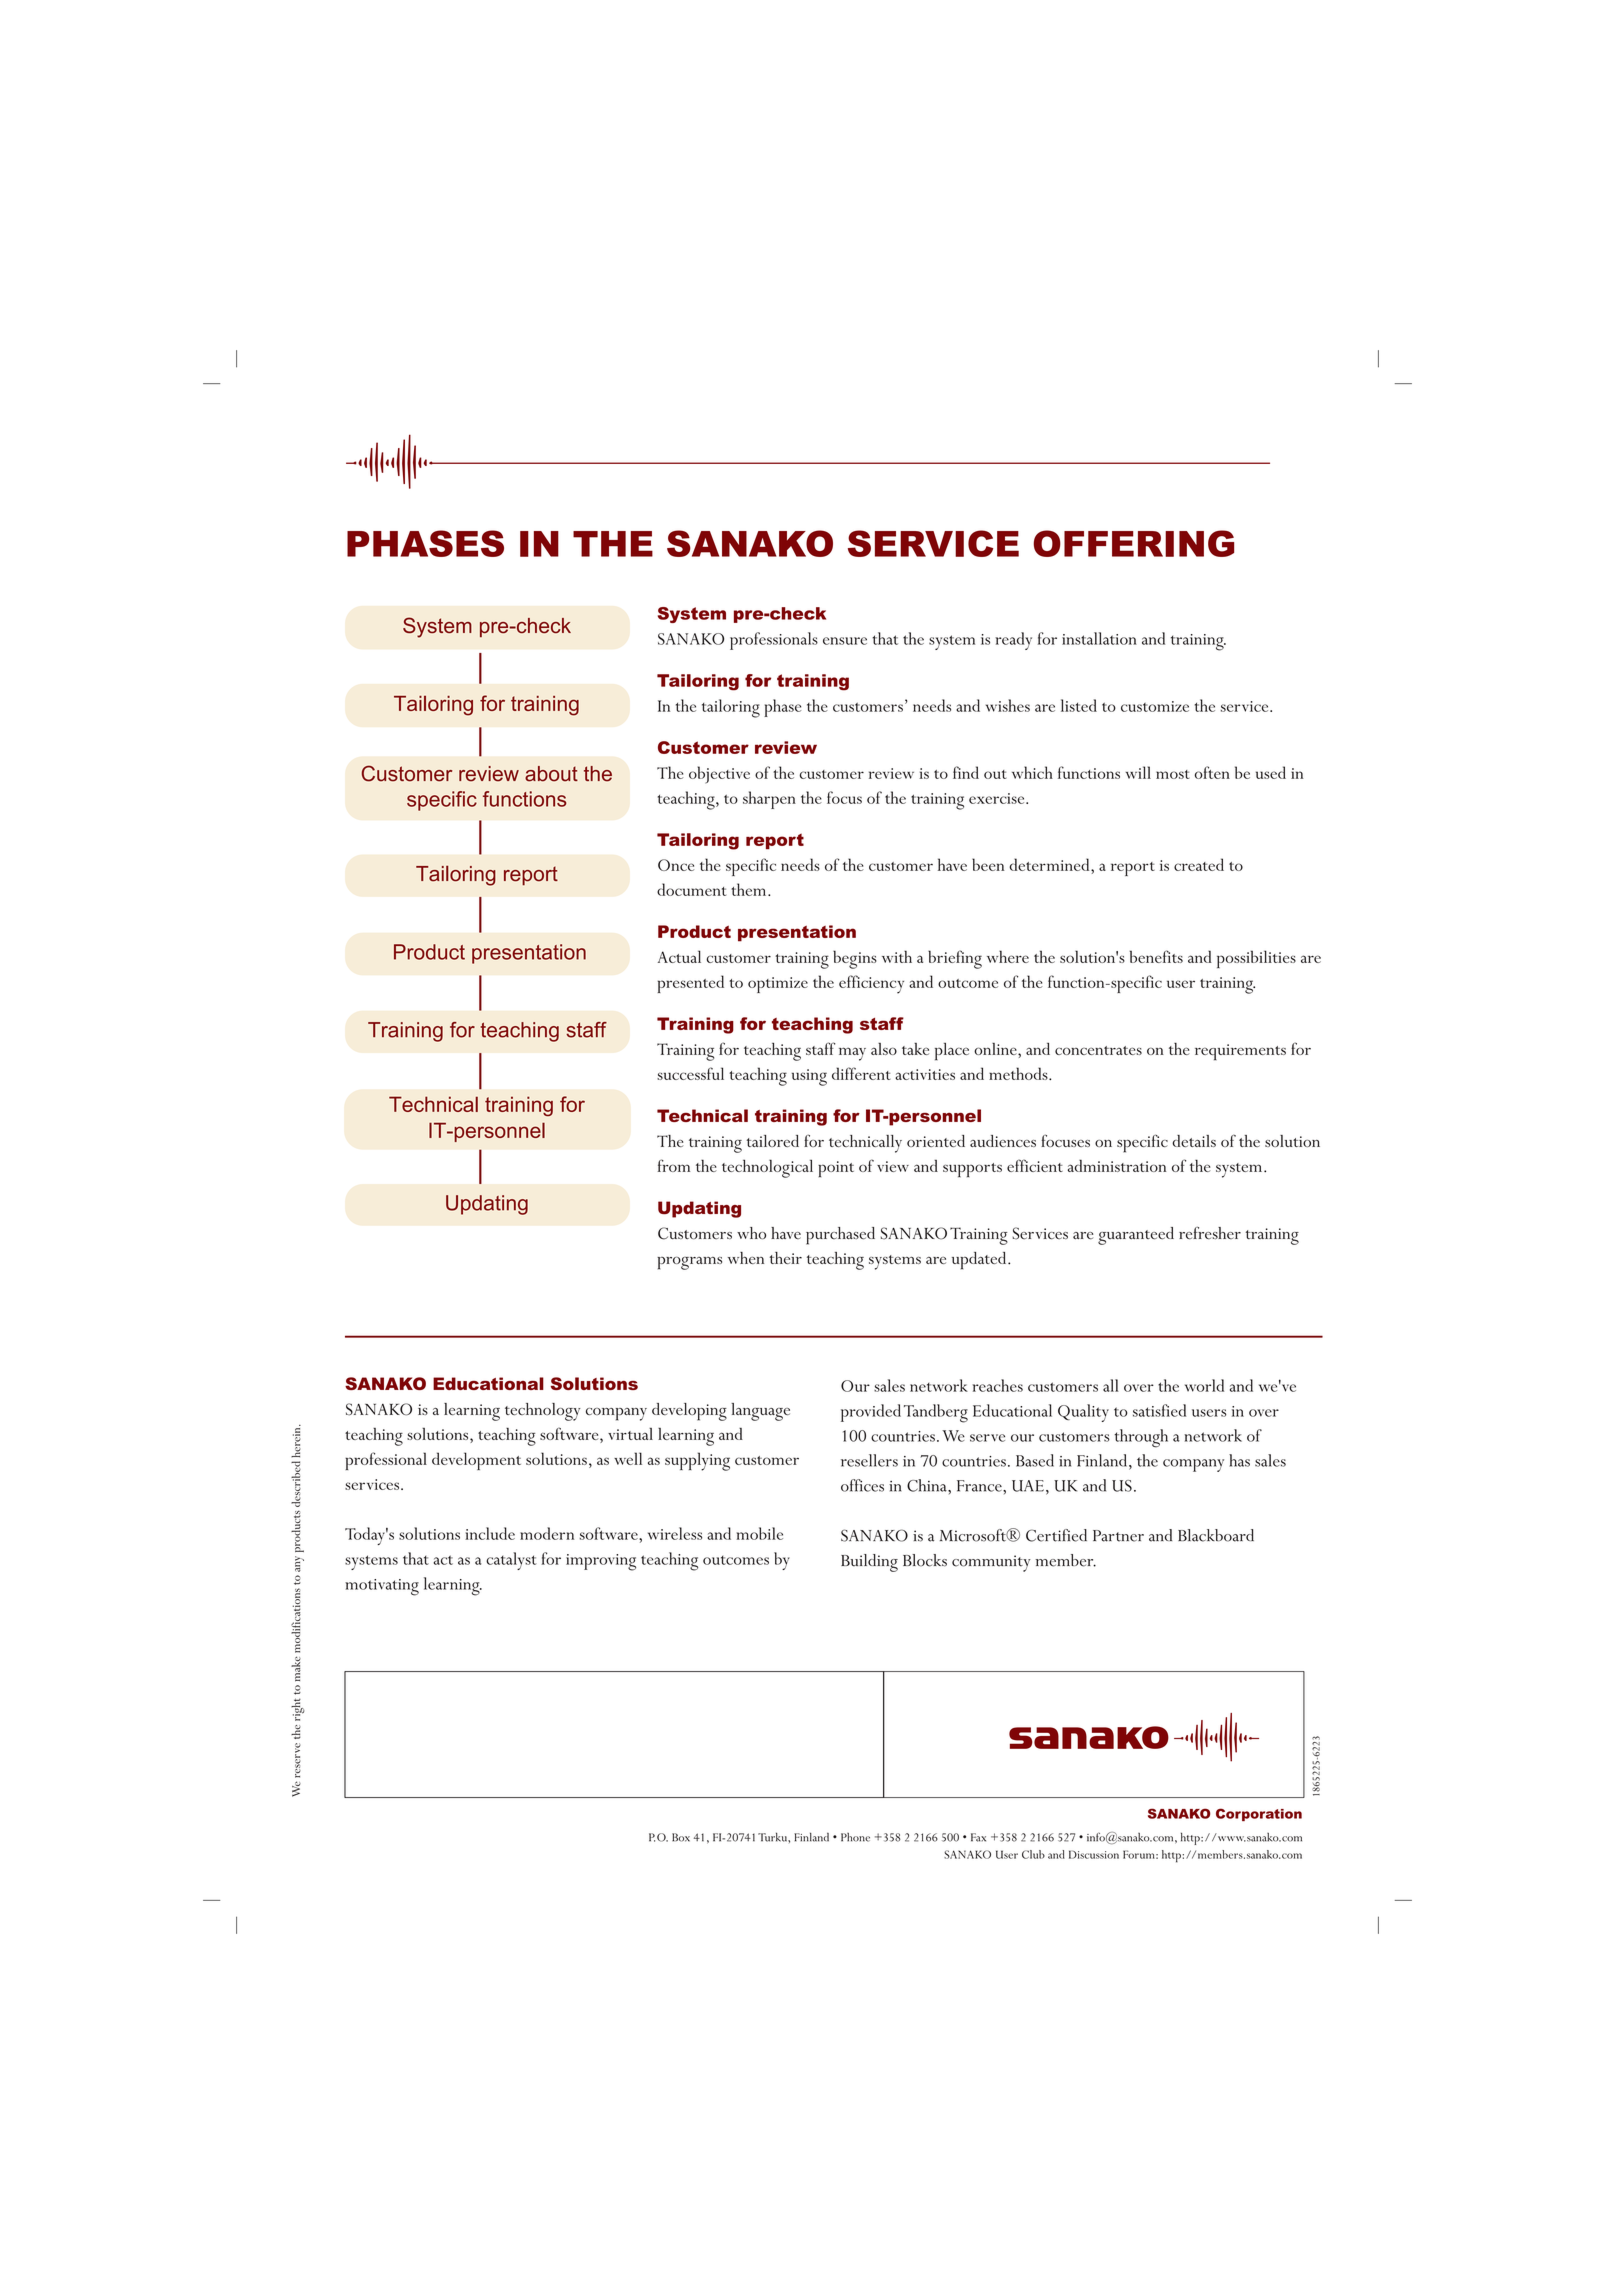 This screenshot has height=2284, width=1615. I want to click on about, so click(551, 774).
